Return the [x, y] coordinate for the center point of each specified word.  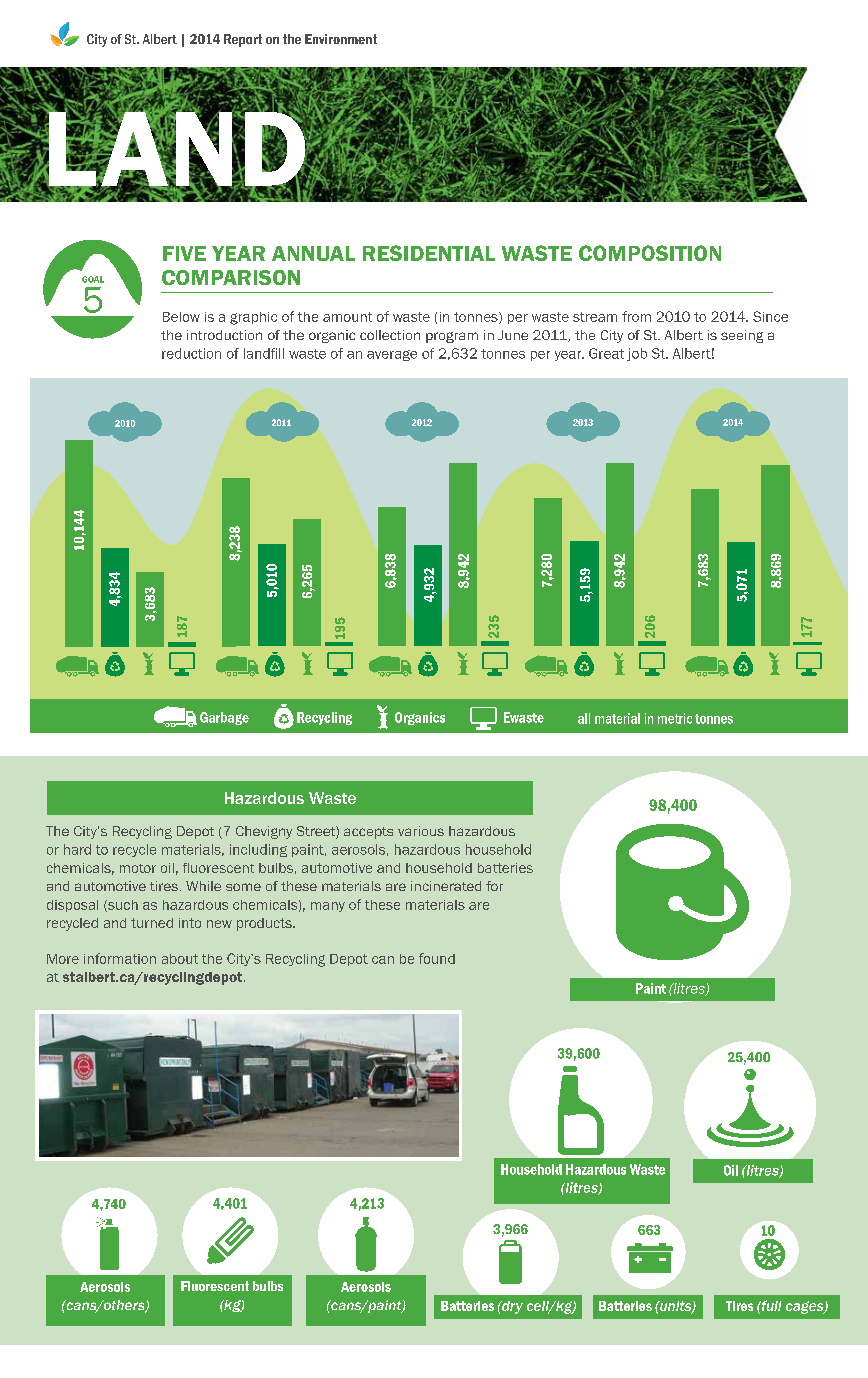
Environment [341, 39]
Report [243, 40]
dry [511, 1307]
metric [675, 718]
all [584, 718]
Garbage [224, 718]
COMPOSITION [650, 253]
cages [806, 1307]
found [437, 958]
